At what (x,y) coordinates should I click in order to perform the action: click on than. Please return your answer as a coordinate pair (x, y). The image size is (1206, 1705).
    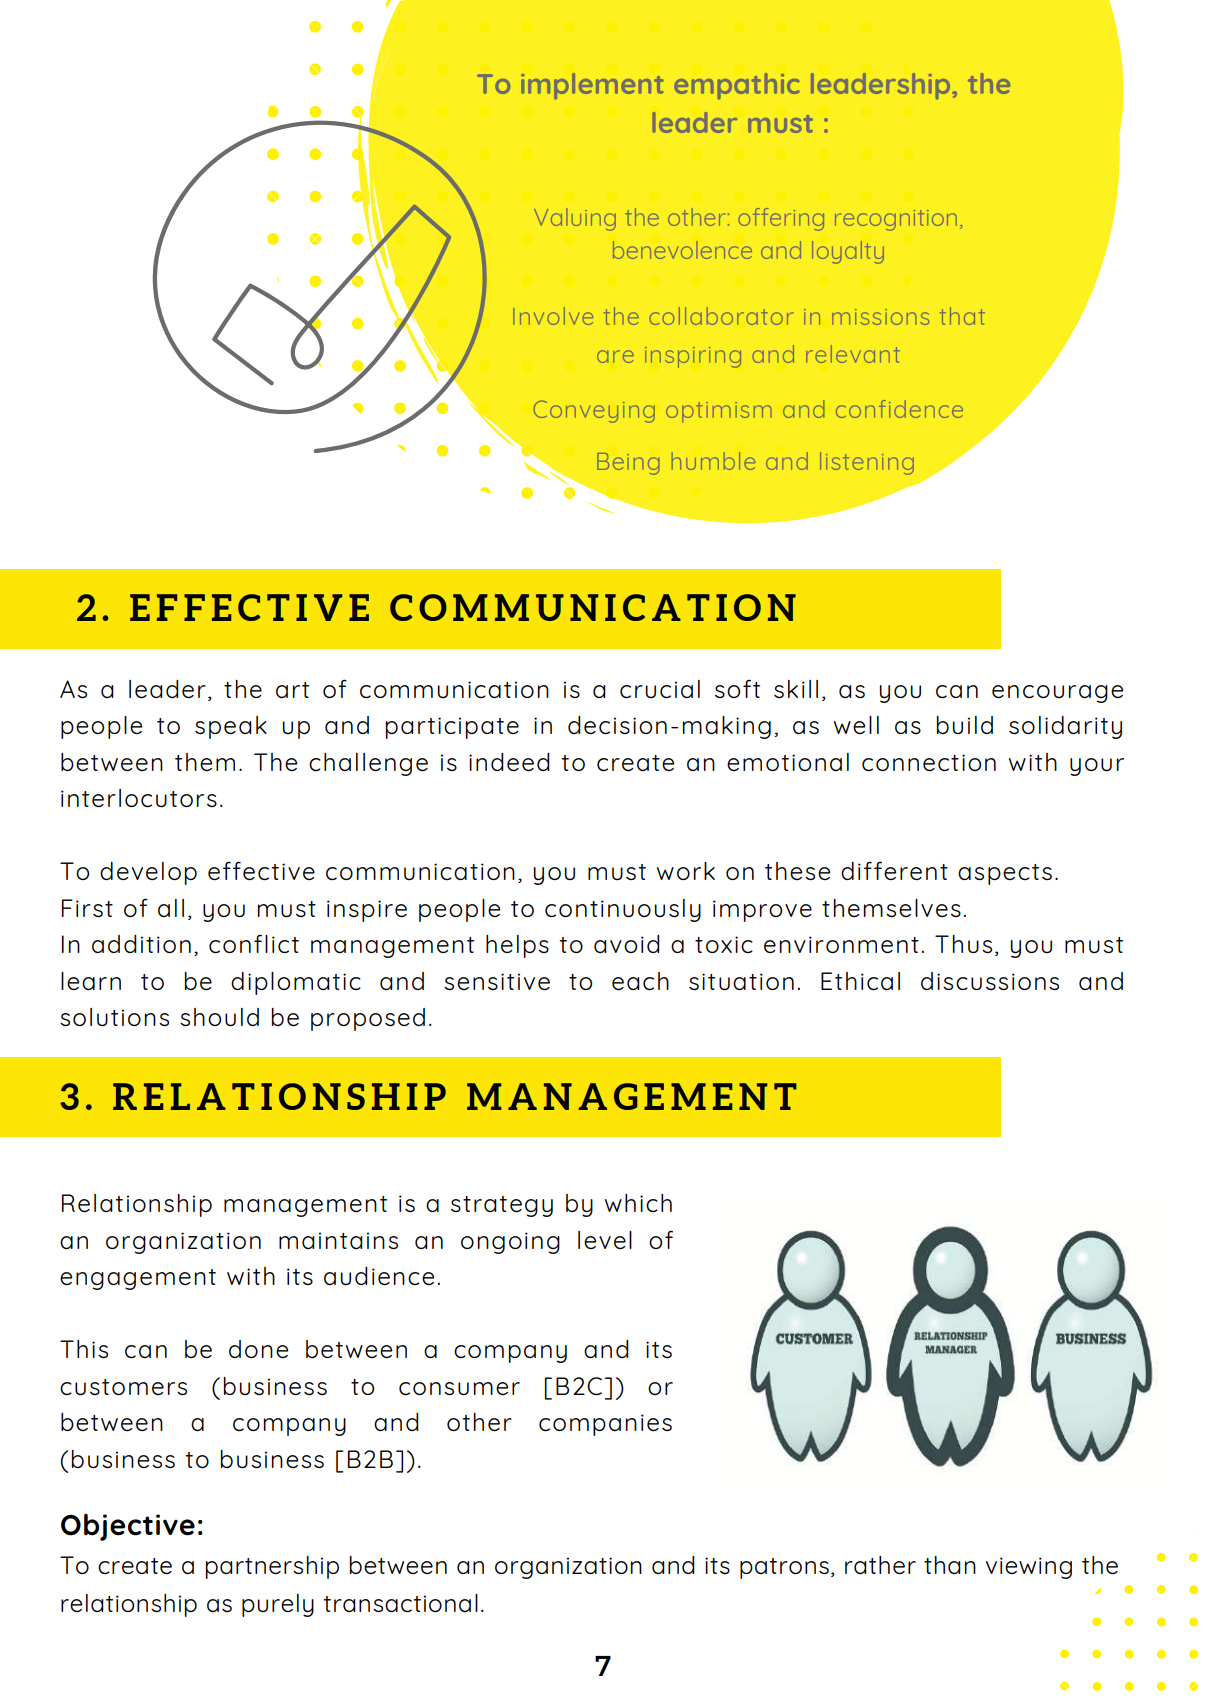
    Looking at the image, I should click on (950, 1565).
